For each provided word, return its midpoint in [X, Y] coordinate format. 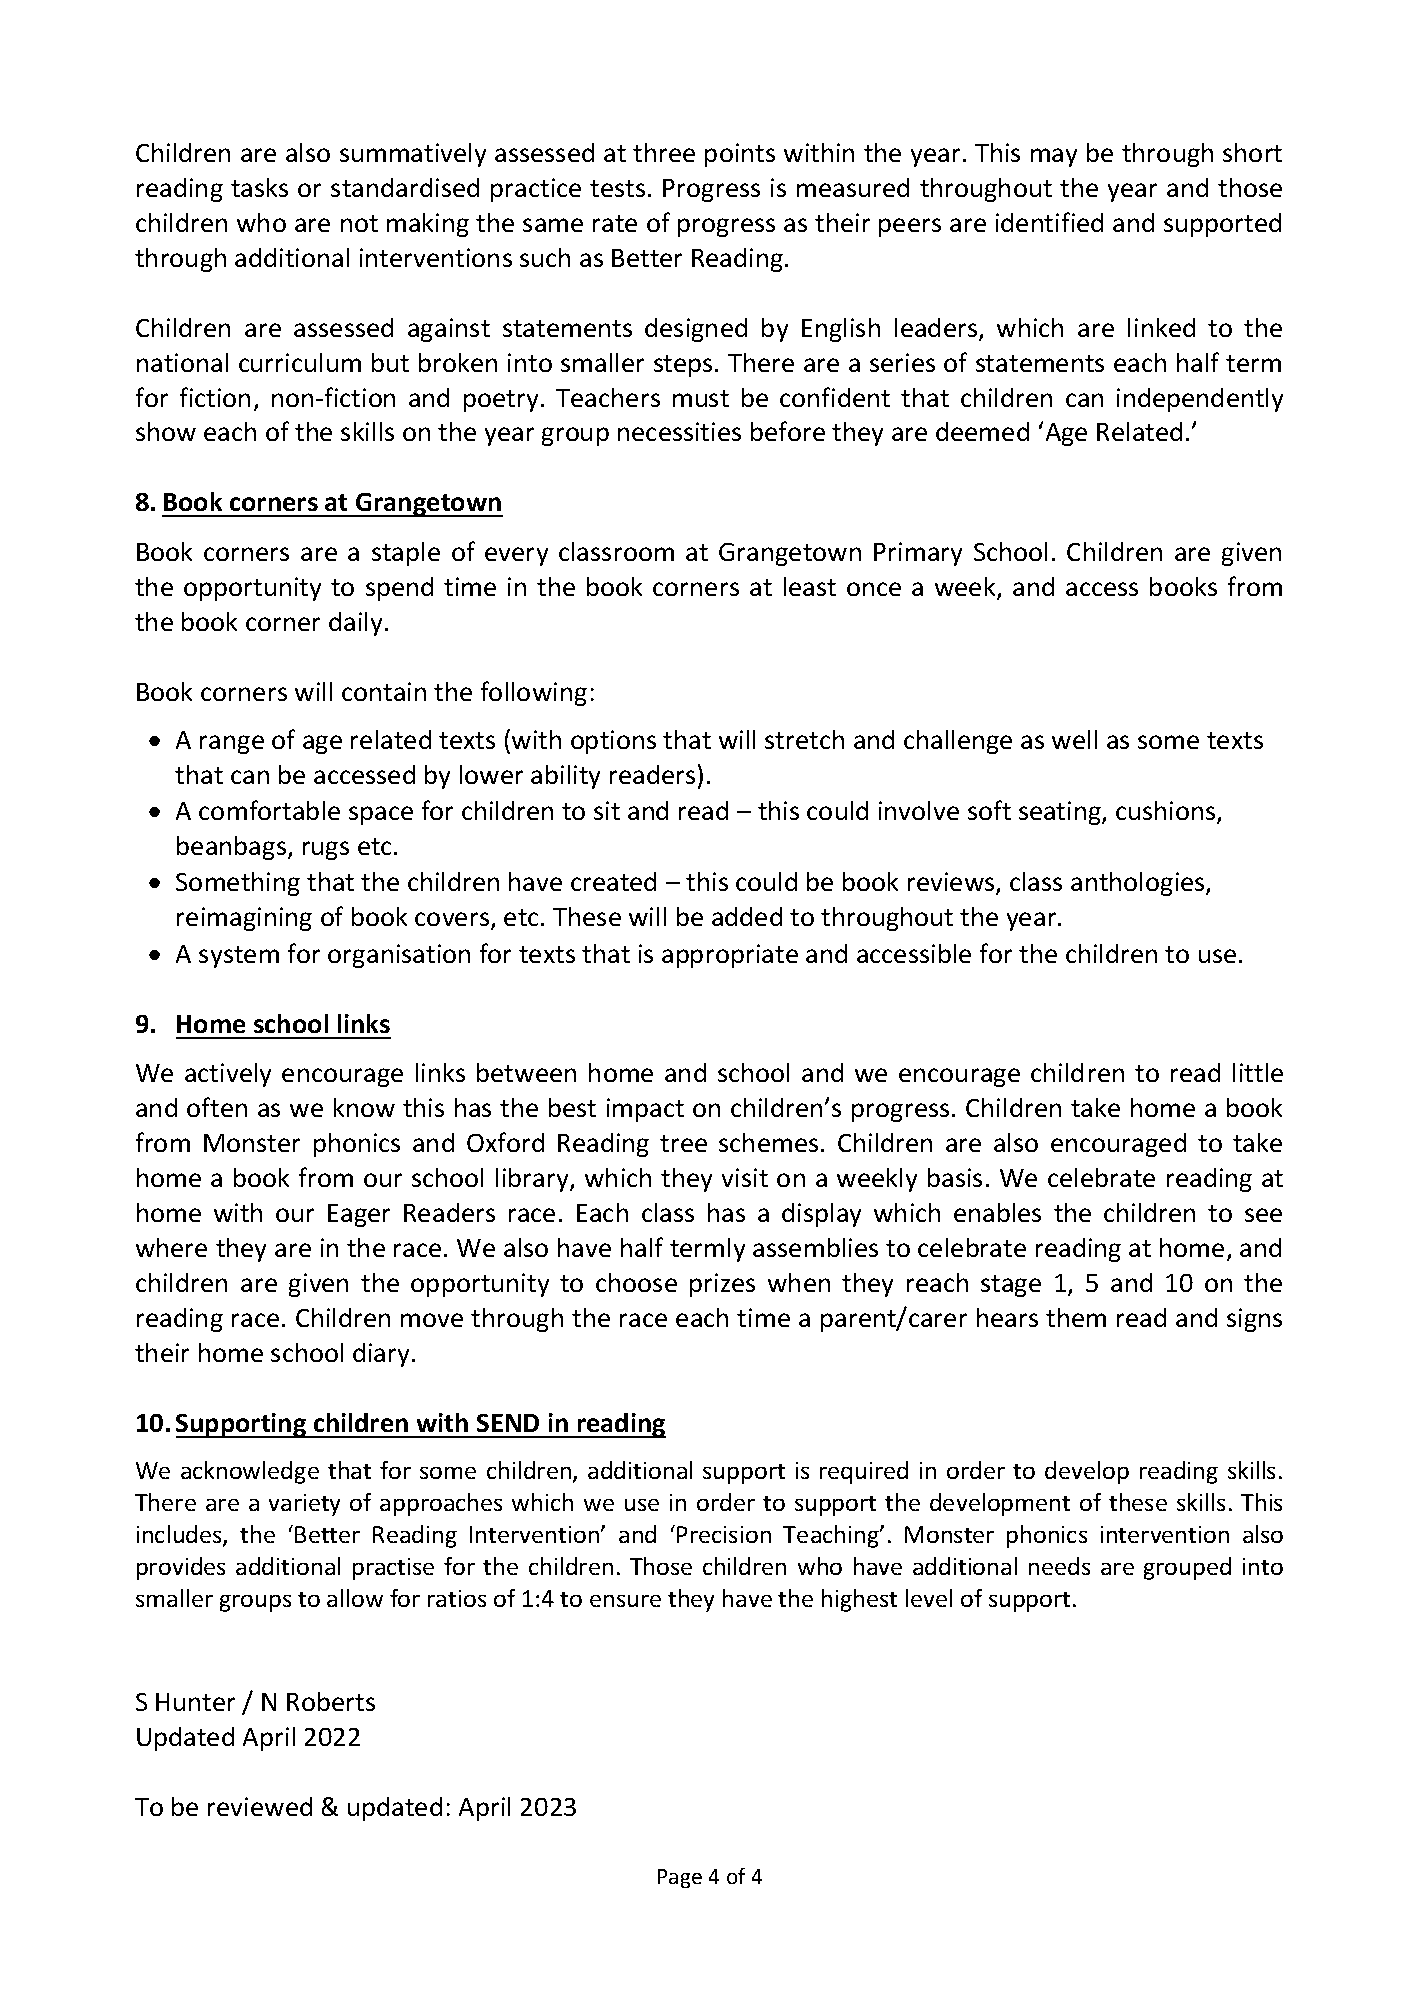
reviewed [260, 1806]
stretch [804, 739]
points [740, 155]
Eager [359, 1215]
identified [1049, 222]
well [1074, 739]
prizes [722, 1285]
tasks [259, 187]
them [1076, 1317]
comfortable [269, 810]
